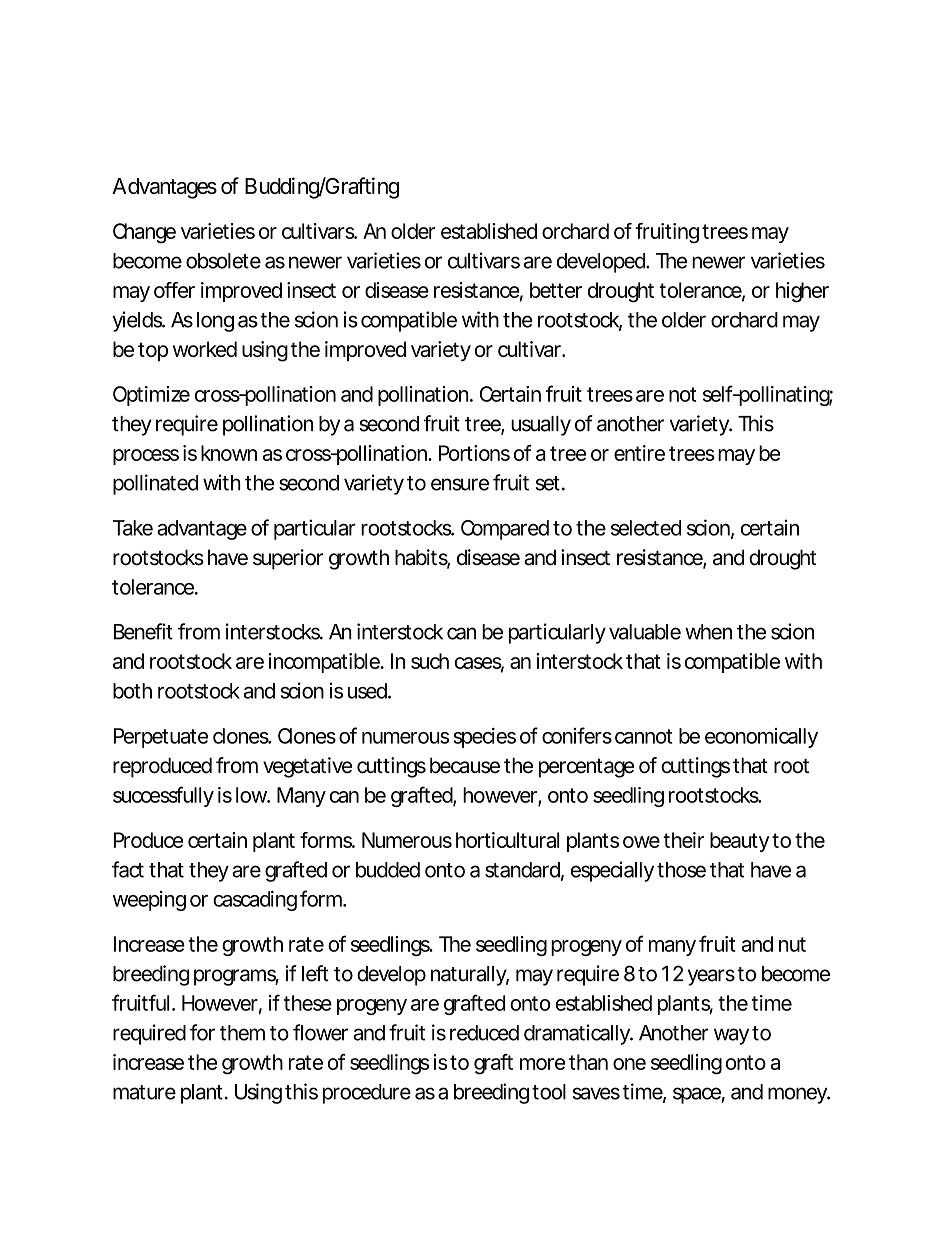 The height and width of the screenshot is (1233, 952). I want to click on Benefit, so click(143, 631).
